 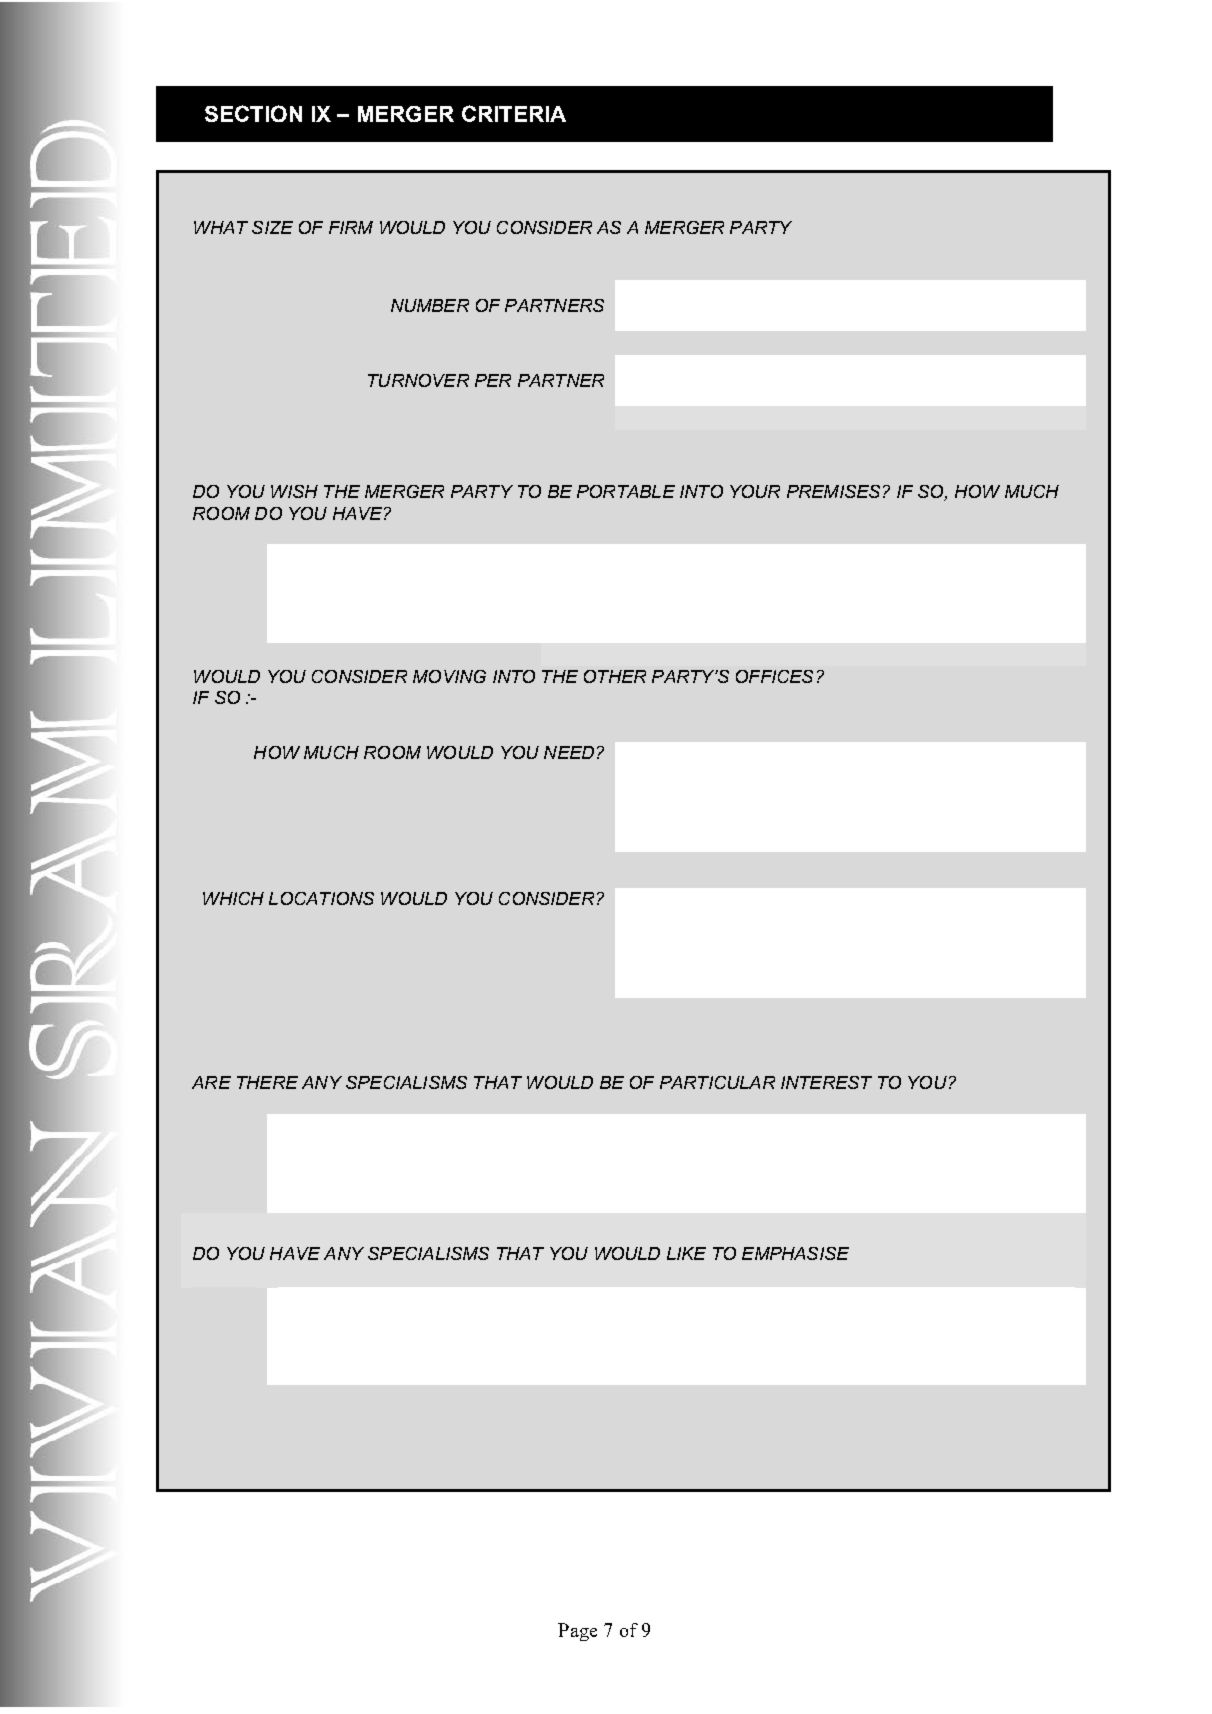 I want to click on Page, so click(x=577, y=1632).
